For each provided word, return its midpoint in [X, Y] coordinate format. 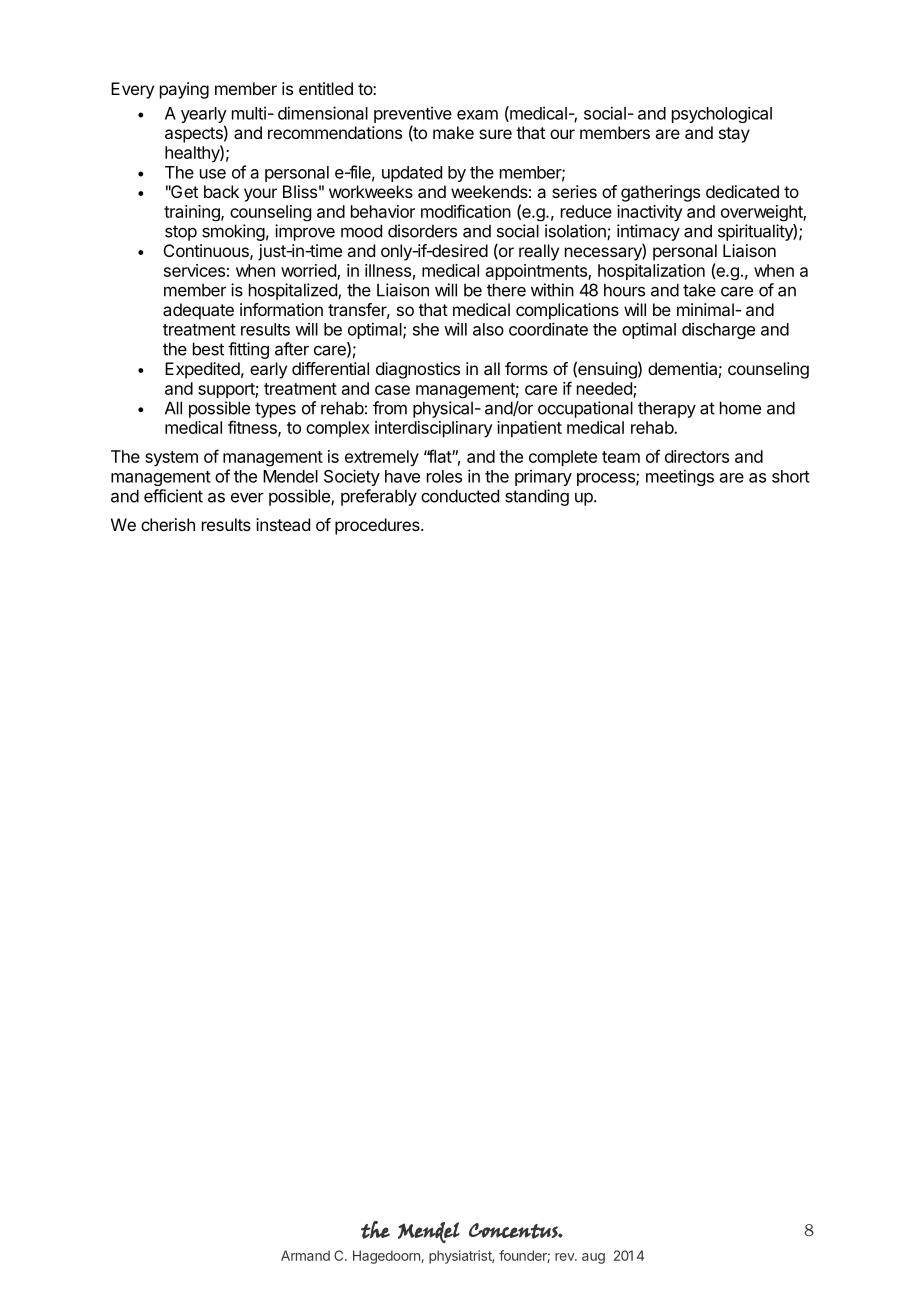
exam [477, 115]
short [791, 476]
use [213, 174]
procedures [378, 526]
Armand [305, 1255]
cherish [168, 524]
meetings [680, 477]
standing [537, 497]
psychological [722, 114]
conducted [460, 496]
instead [283, 524]
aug [593, 1258]
